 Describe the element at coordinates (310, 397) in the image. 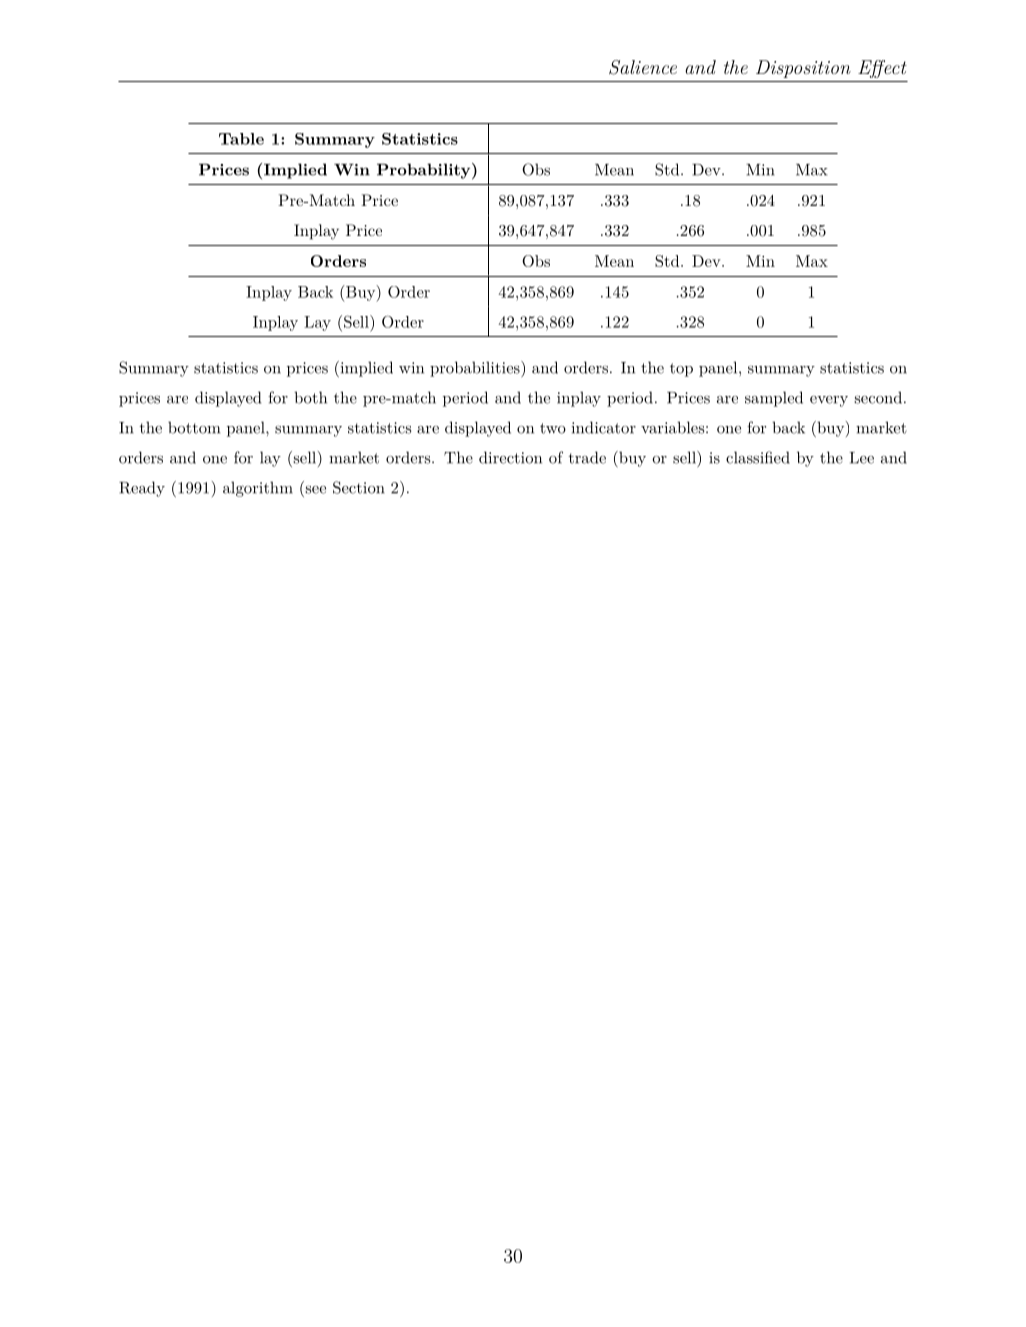

I see `both` at that location.
